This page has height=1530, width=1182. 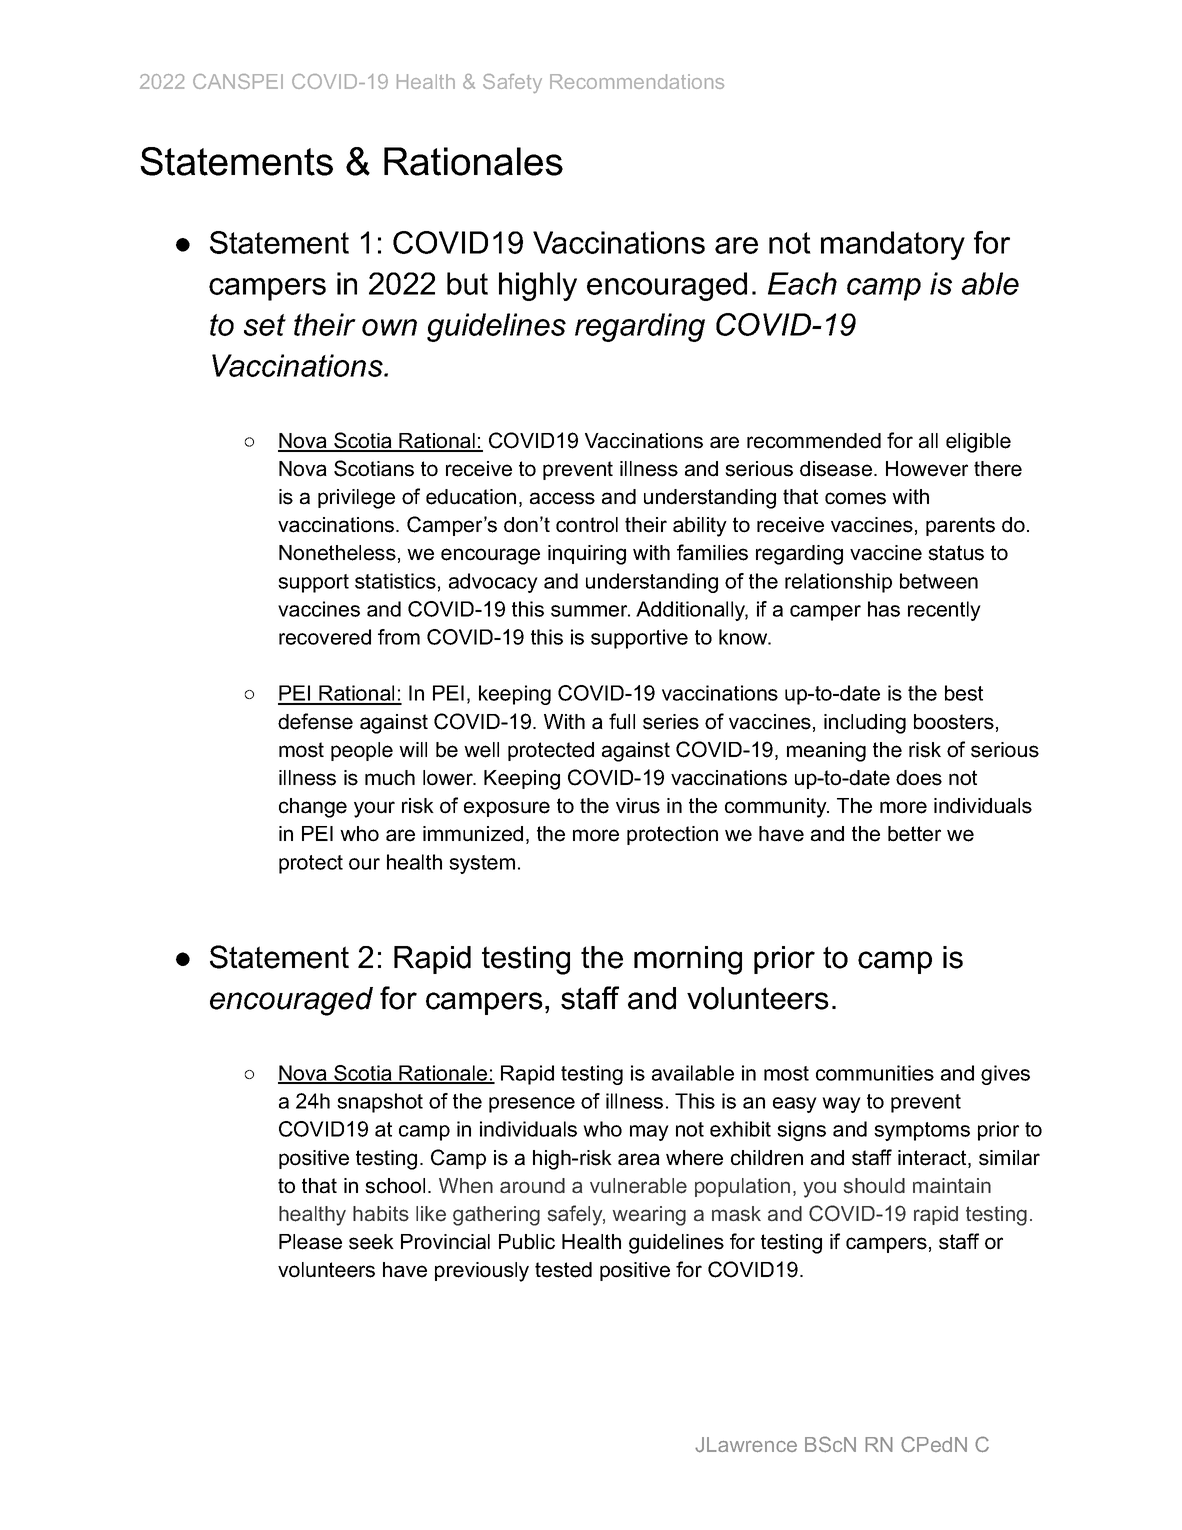 I want to click on Recommendations, so click(x=637, y=81).
